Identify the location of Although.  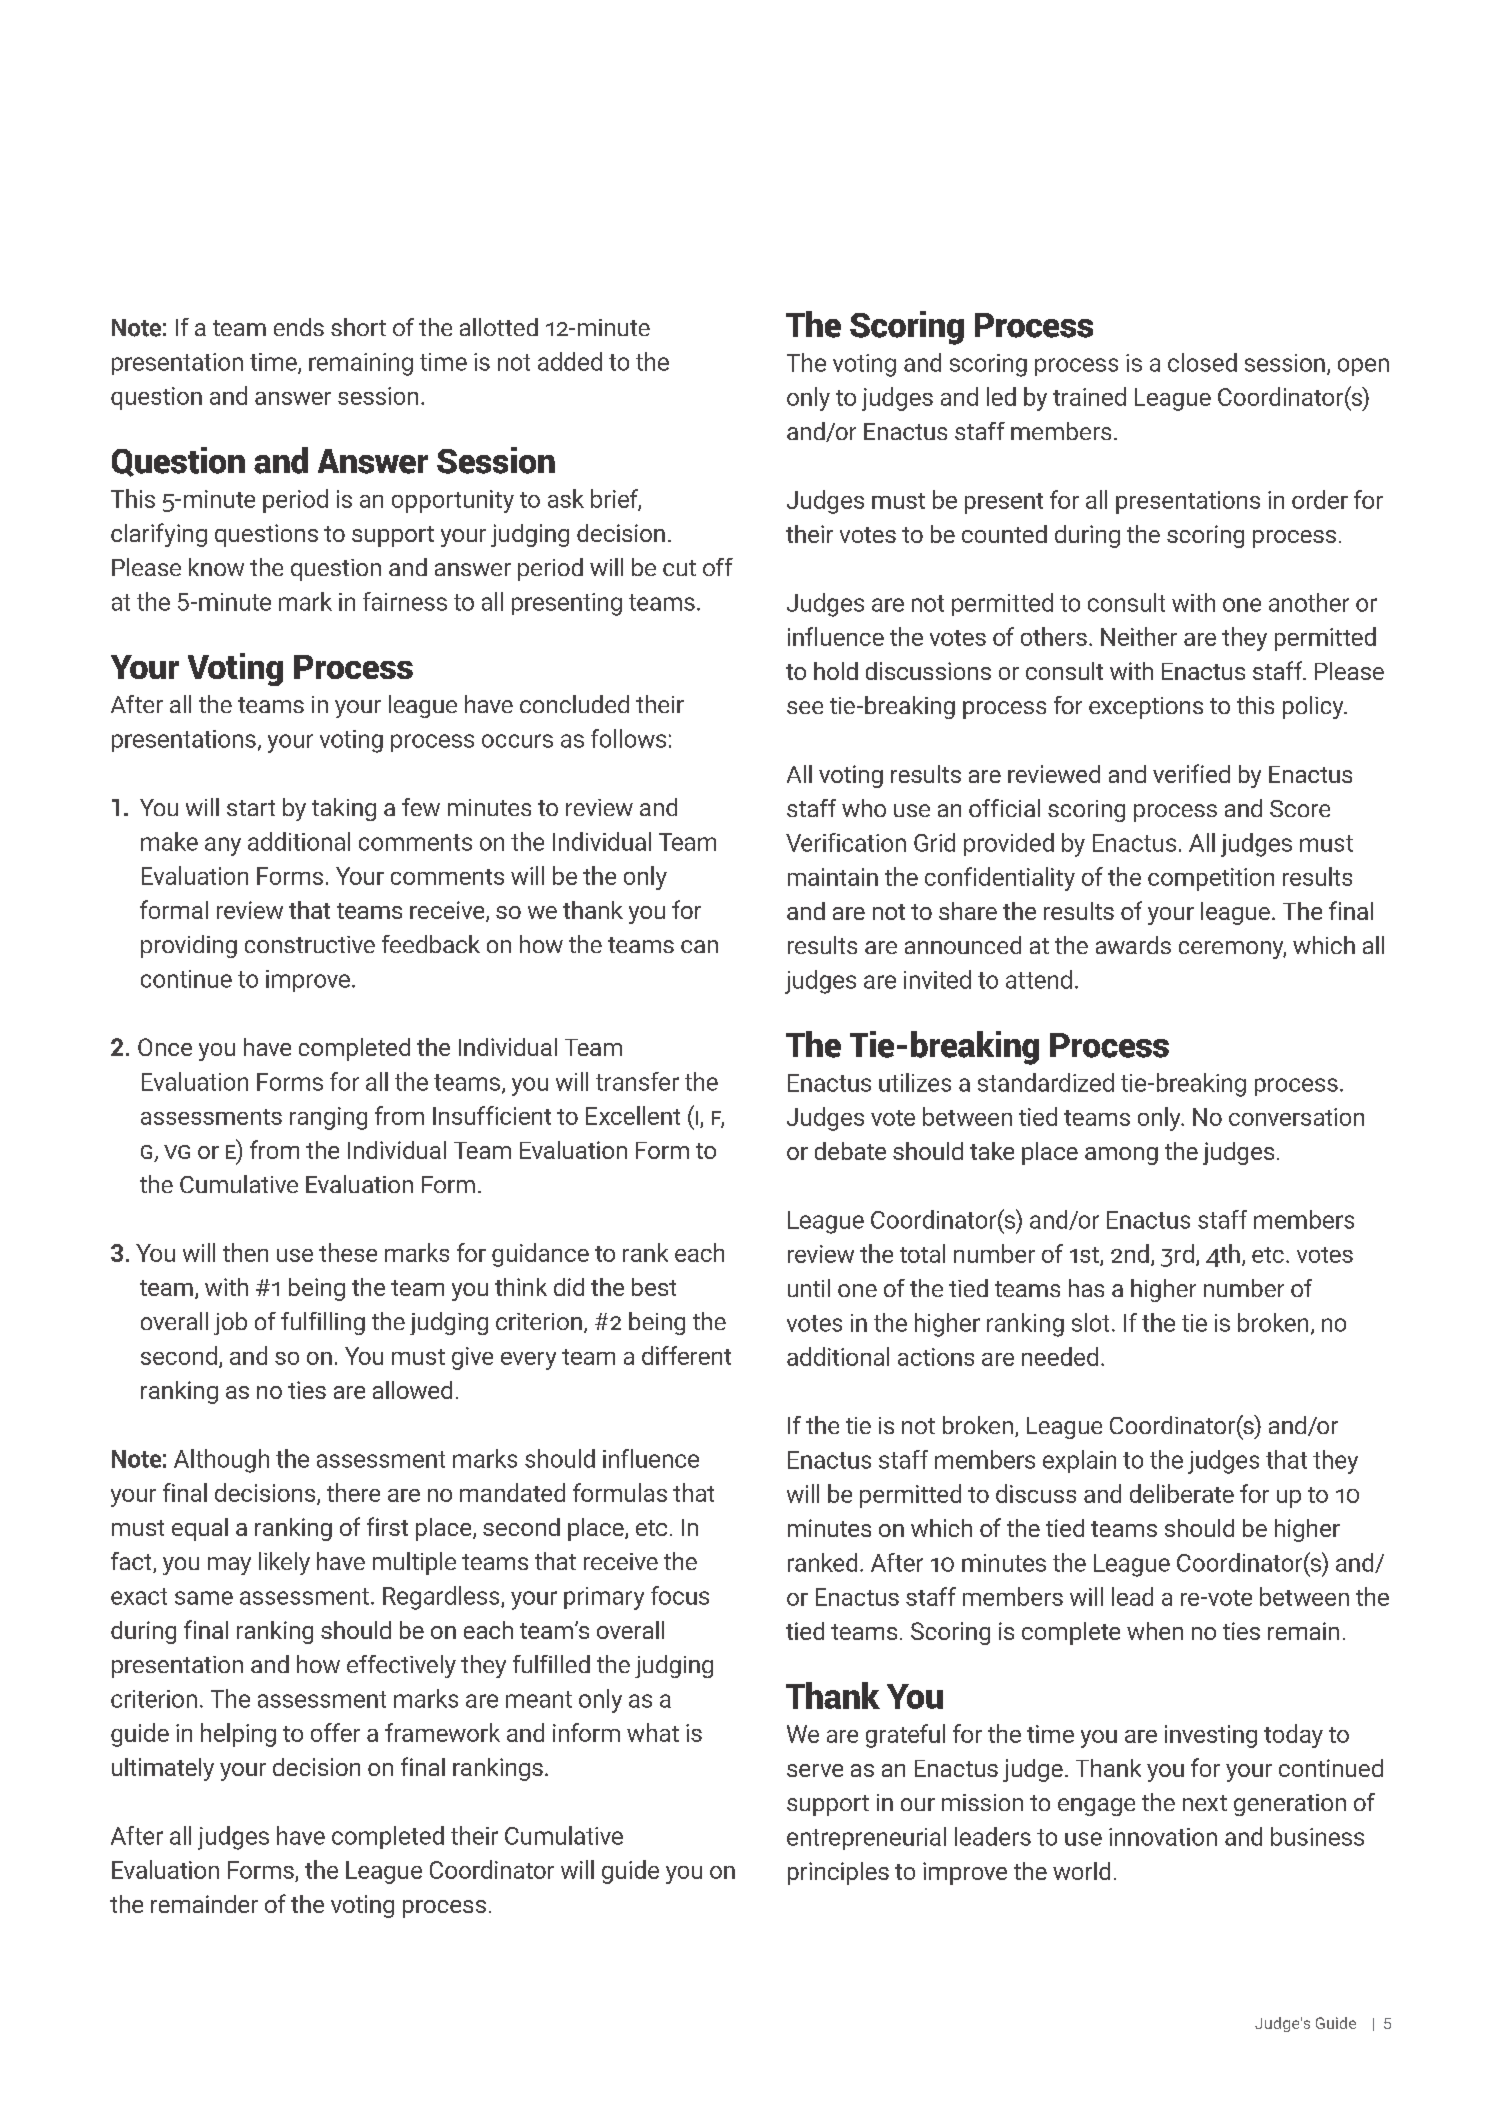
(221, 1461).
